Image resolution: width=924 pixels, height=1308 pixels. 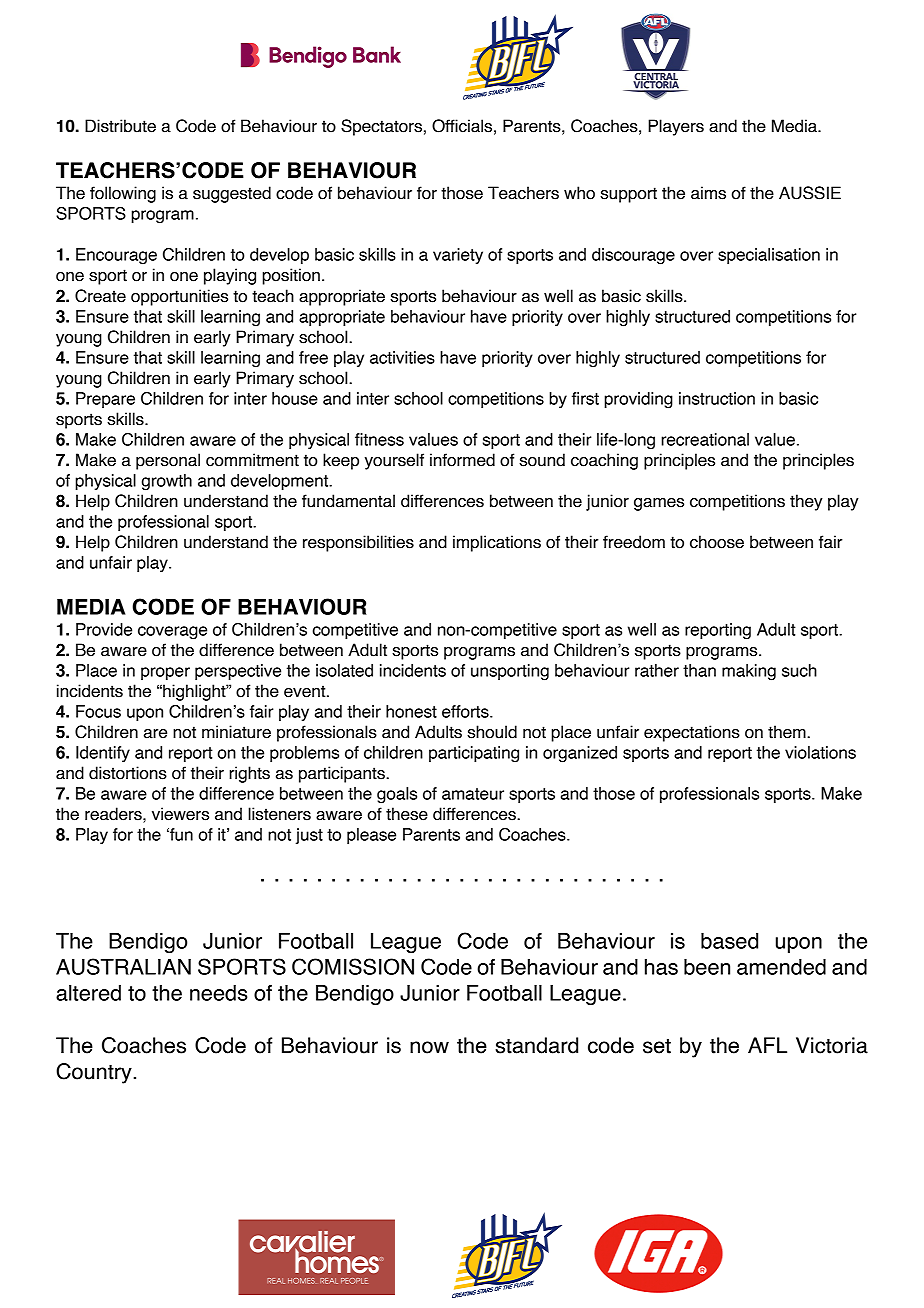 I want to click on aims, so click(x=708, y=193).
